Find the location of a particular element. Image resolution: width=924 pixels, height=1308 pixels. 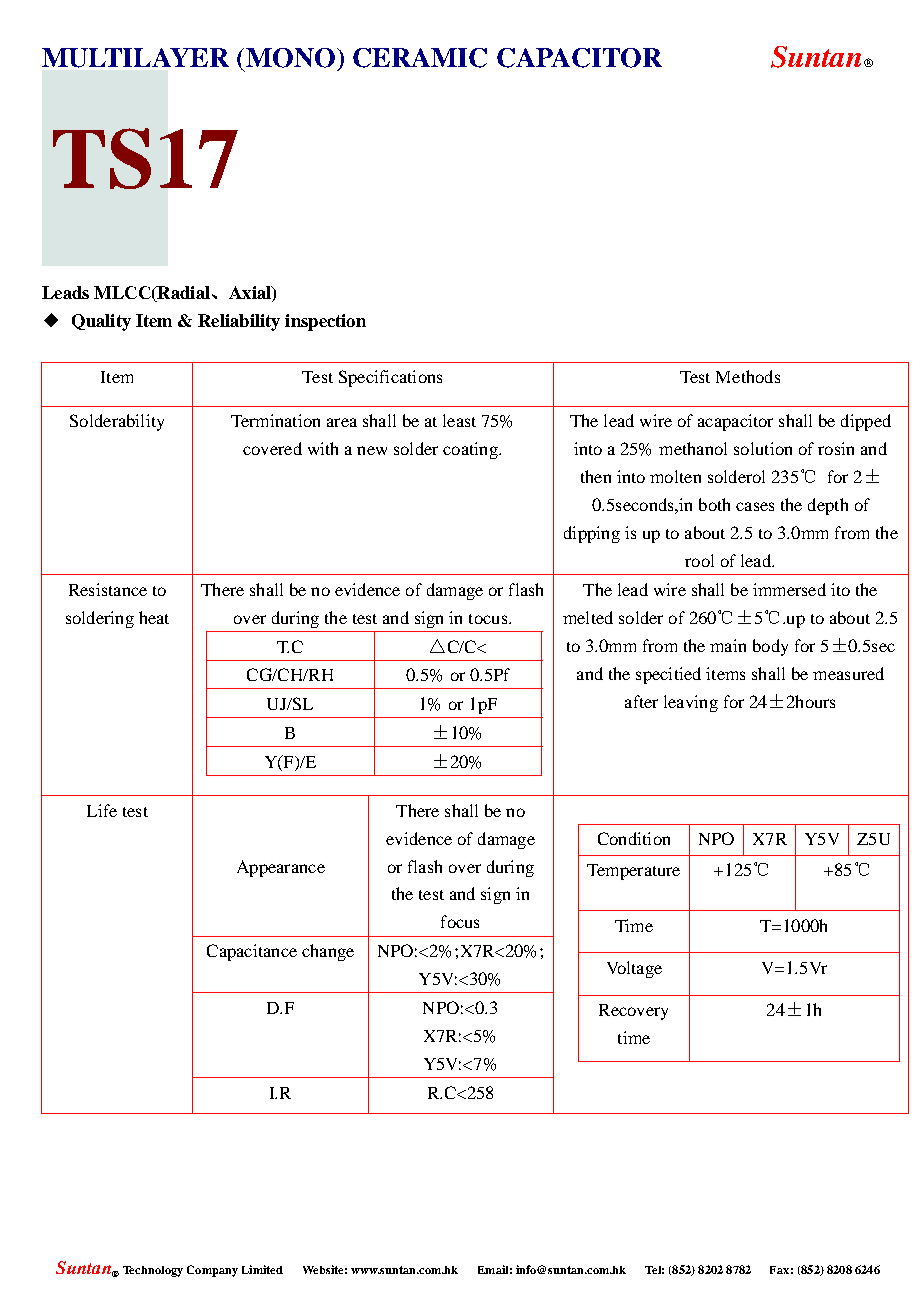

Methods is located at coordinates (748, 376).
